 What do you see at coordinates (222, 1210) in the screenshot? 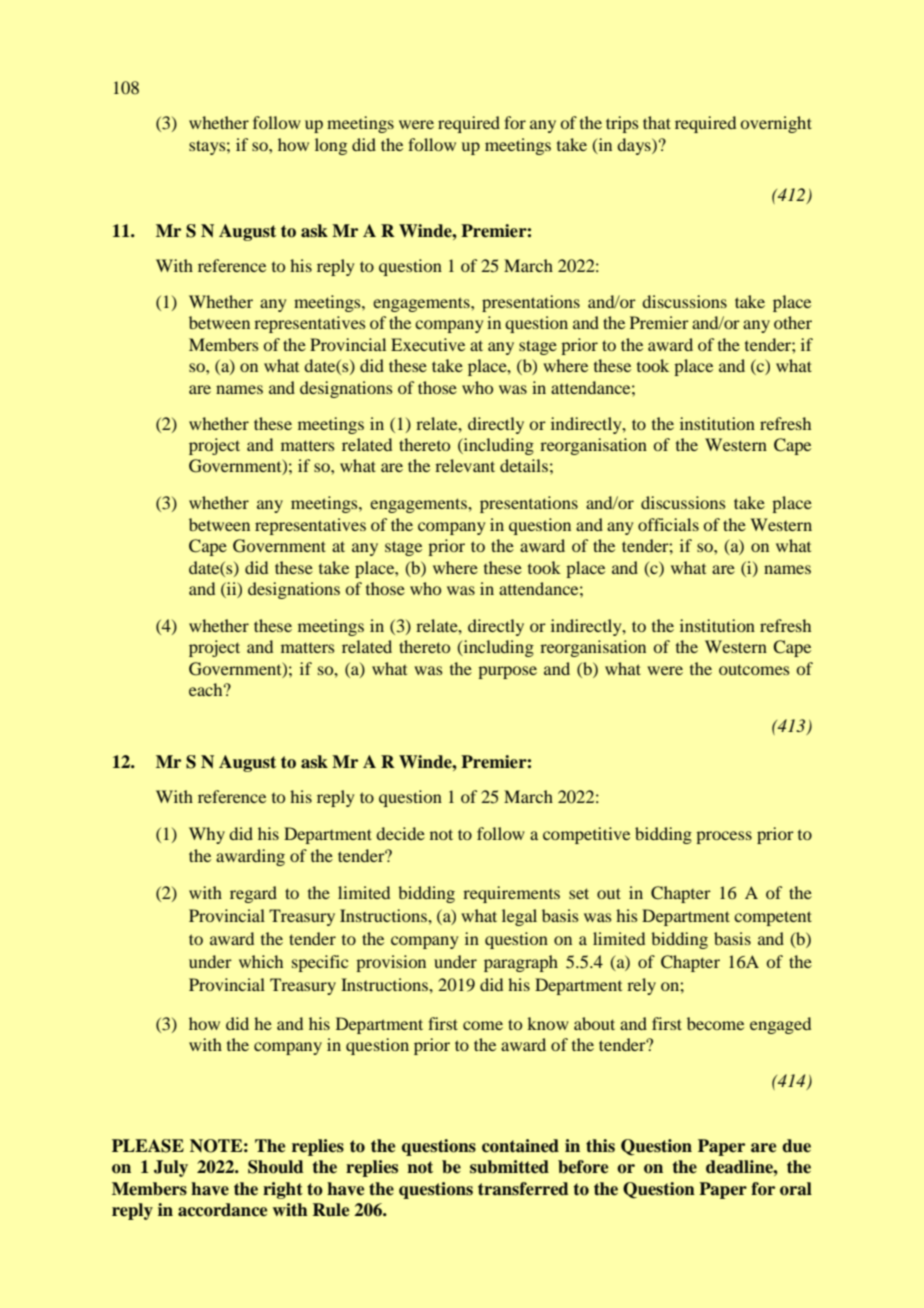
I see `accordance` at bounding box center [222, 1210].
